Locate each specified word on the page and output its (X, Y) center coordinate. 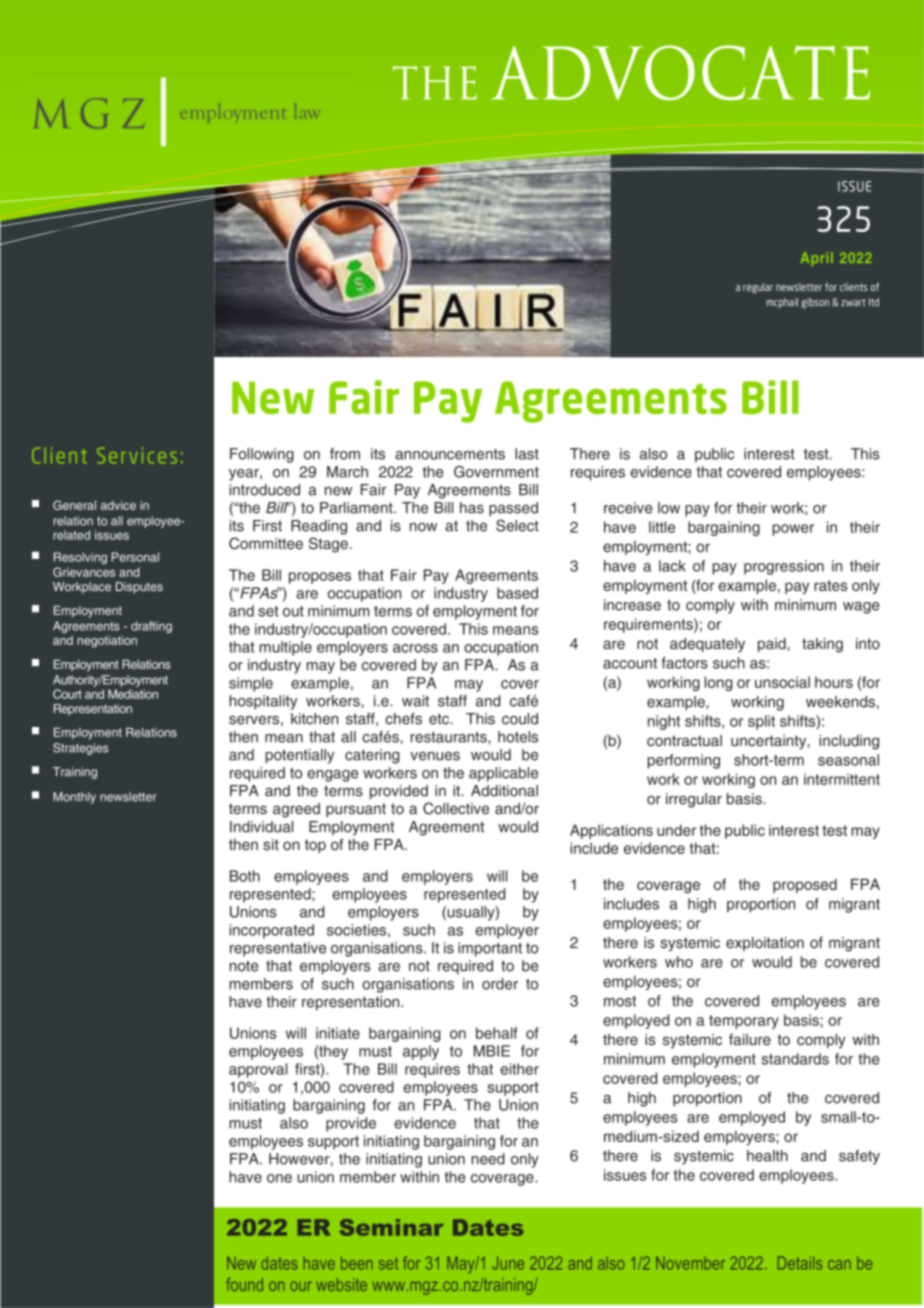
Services (137, 455)
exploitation (765, 944)
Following (262, 455)
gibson (815, 303)
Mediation (133, 694)
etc (440, 719)
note (243, 966)
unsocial (782, 682)
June (508, 1263)
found (244, 1284)
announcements (450, 454)
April (817, 259)
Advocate (680, 72)
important (490, 949)
